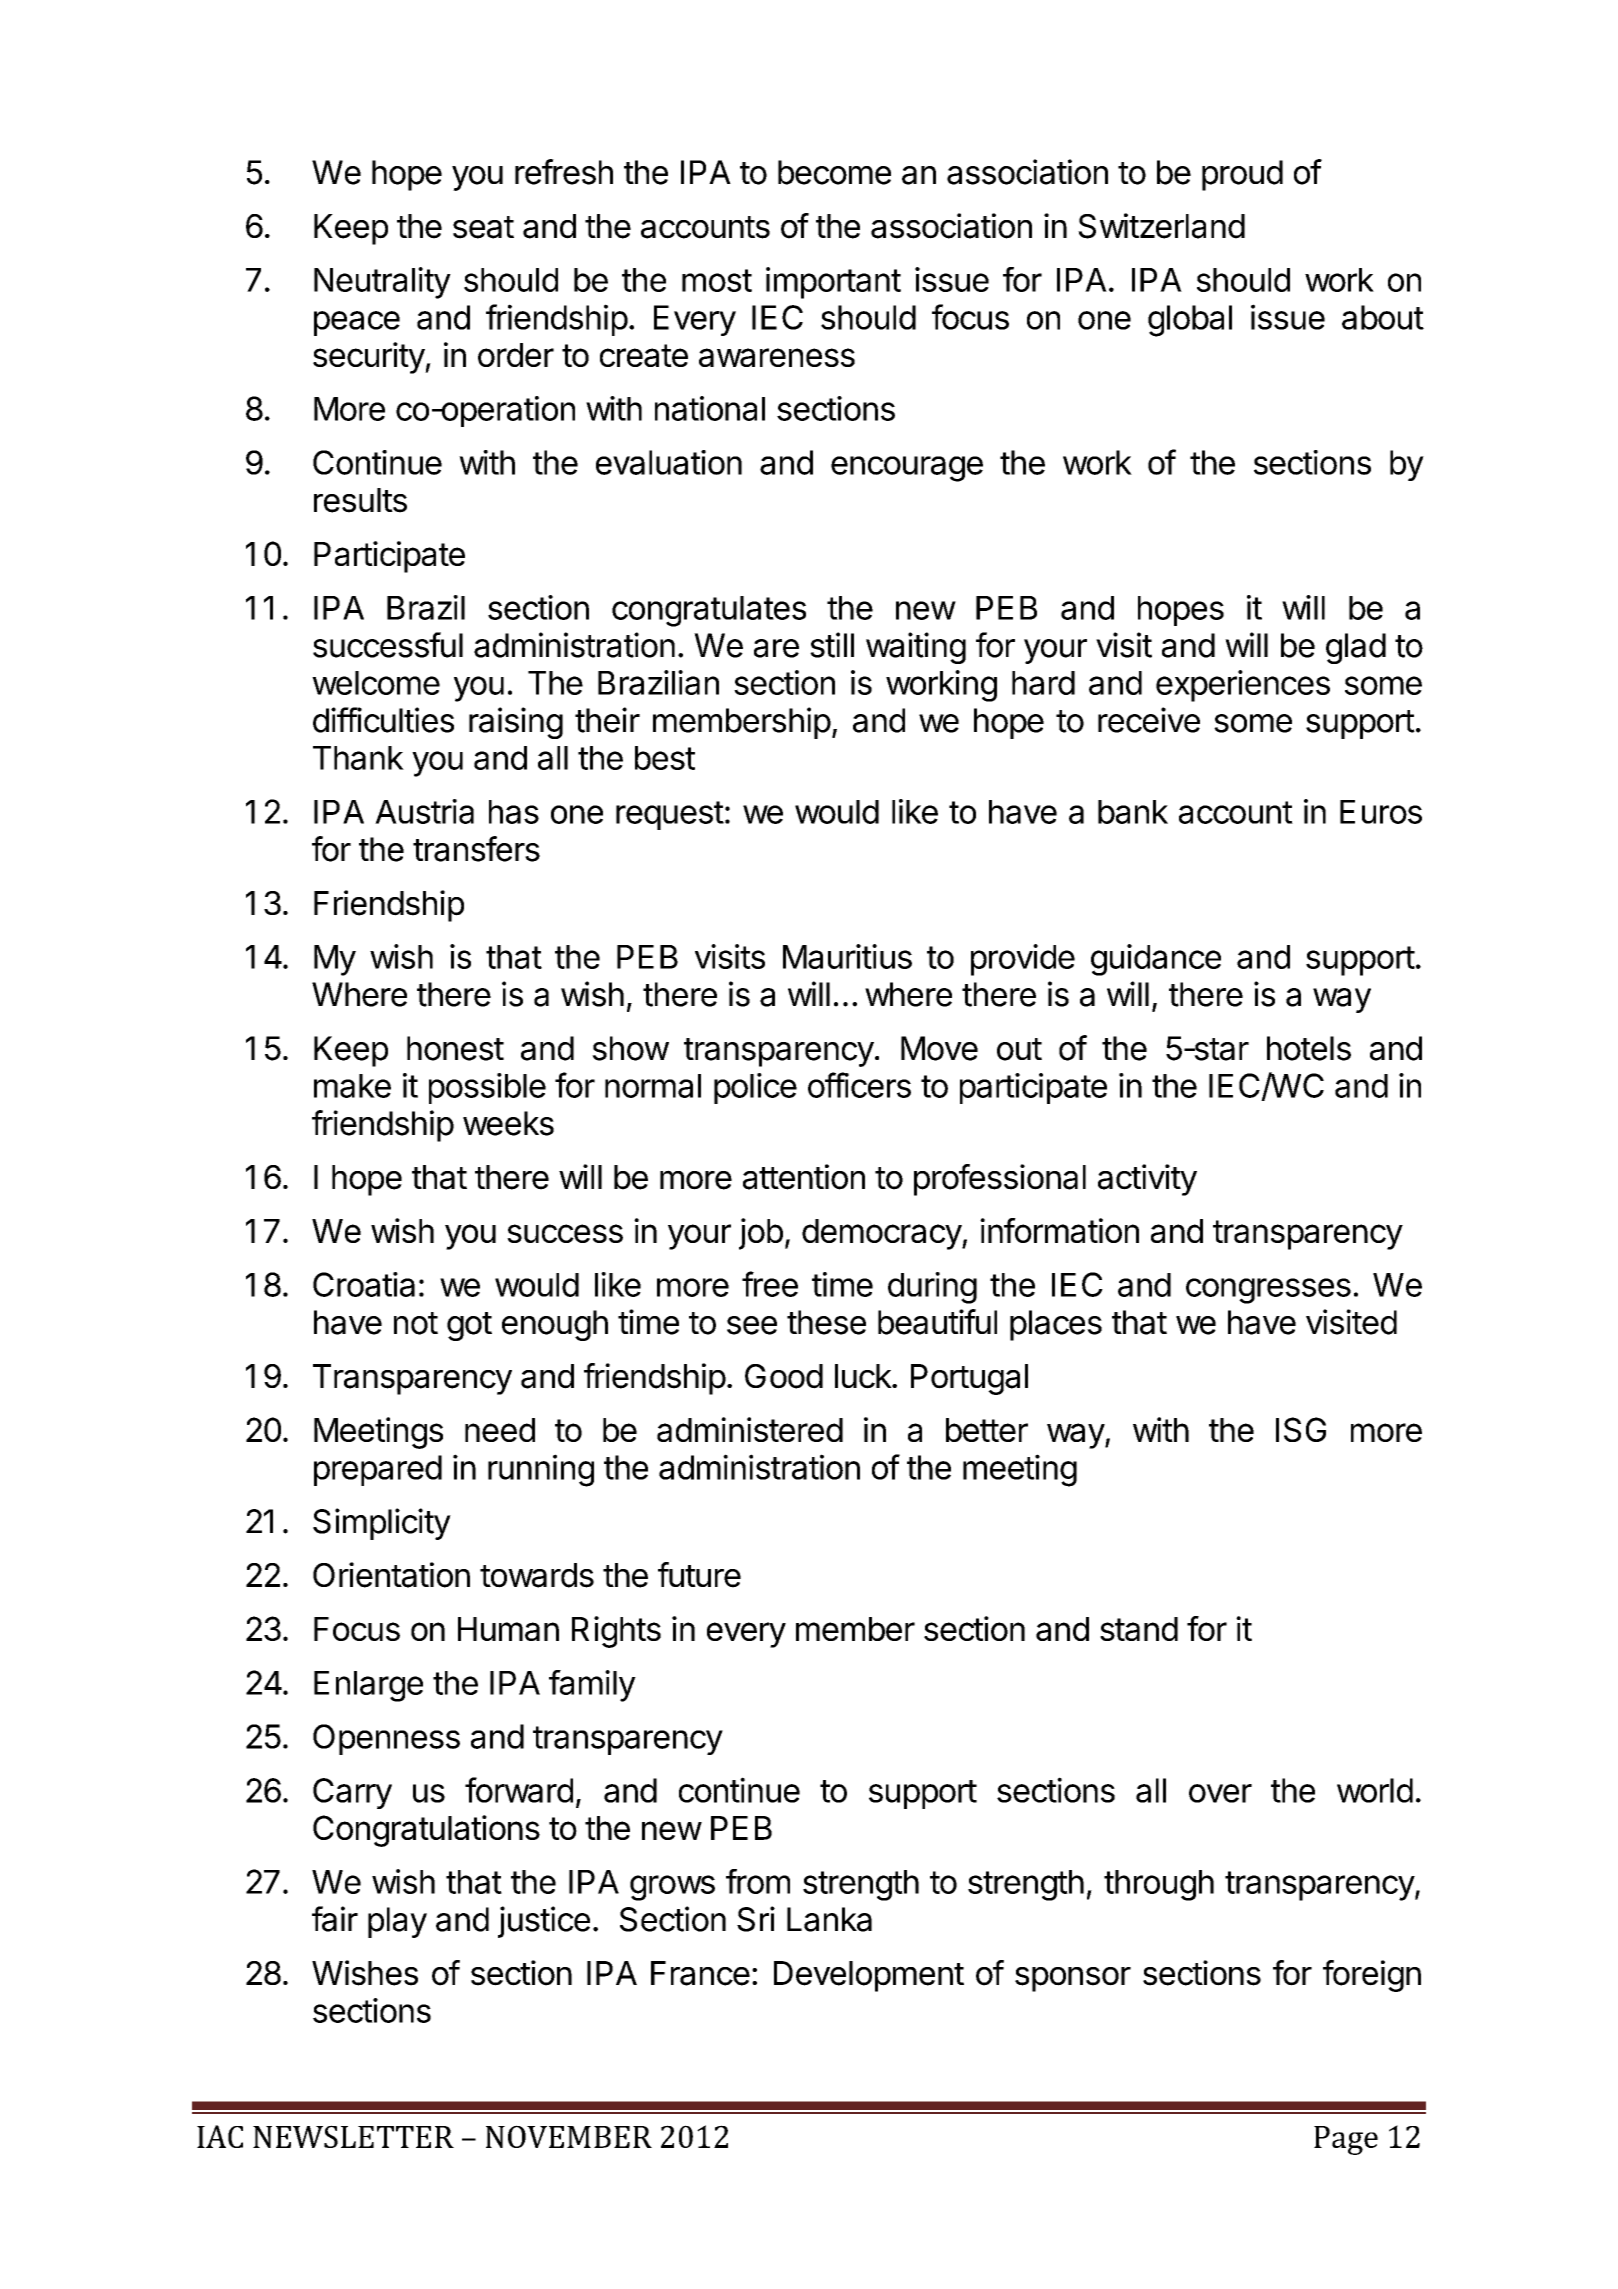 The image size is (1618, 2289). Describe the element at coordinates (483, 227) in the document. I see `seat` at that location.
